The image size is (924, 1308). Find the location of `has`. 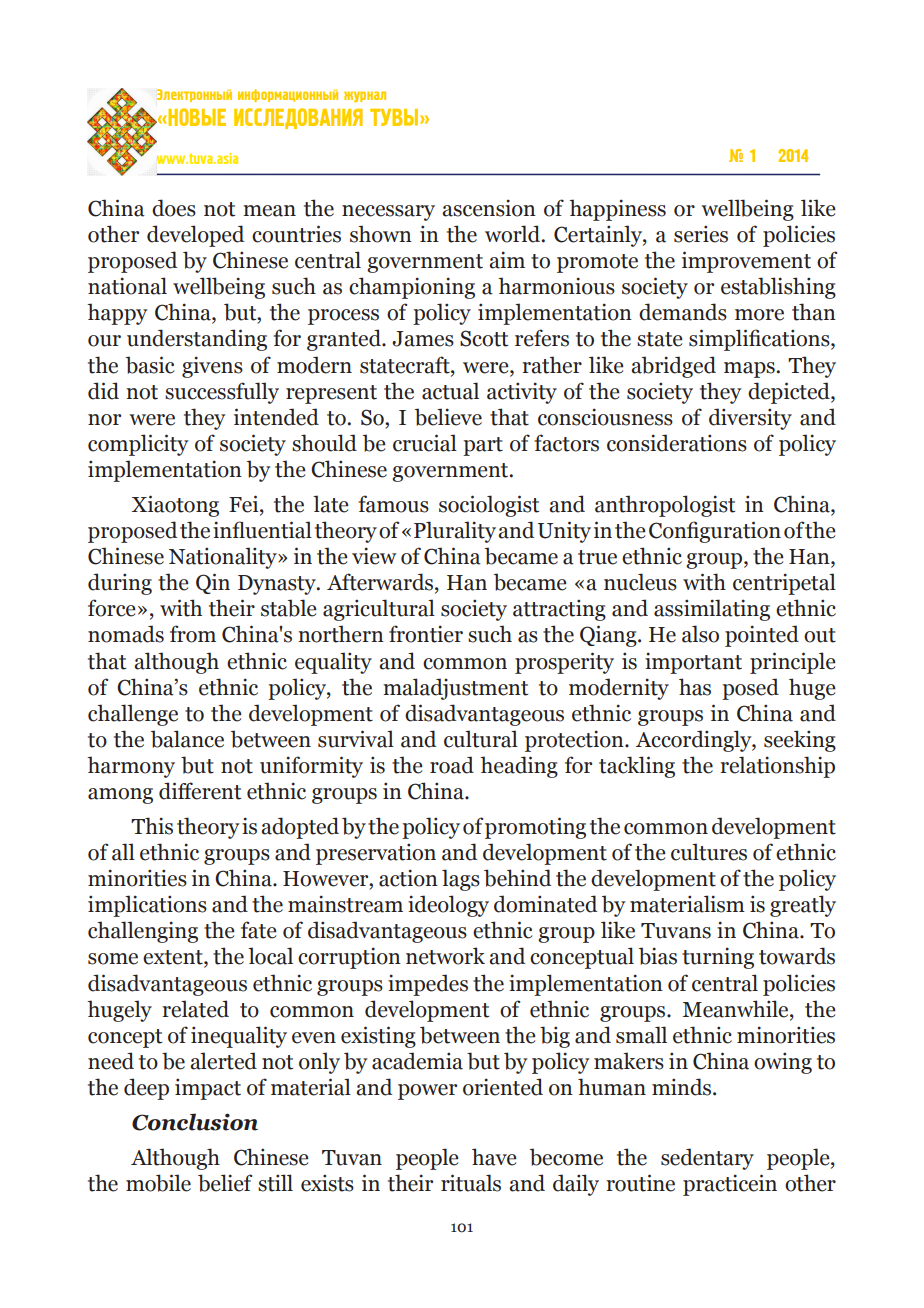

has is located at coordinates (695, 687).
